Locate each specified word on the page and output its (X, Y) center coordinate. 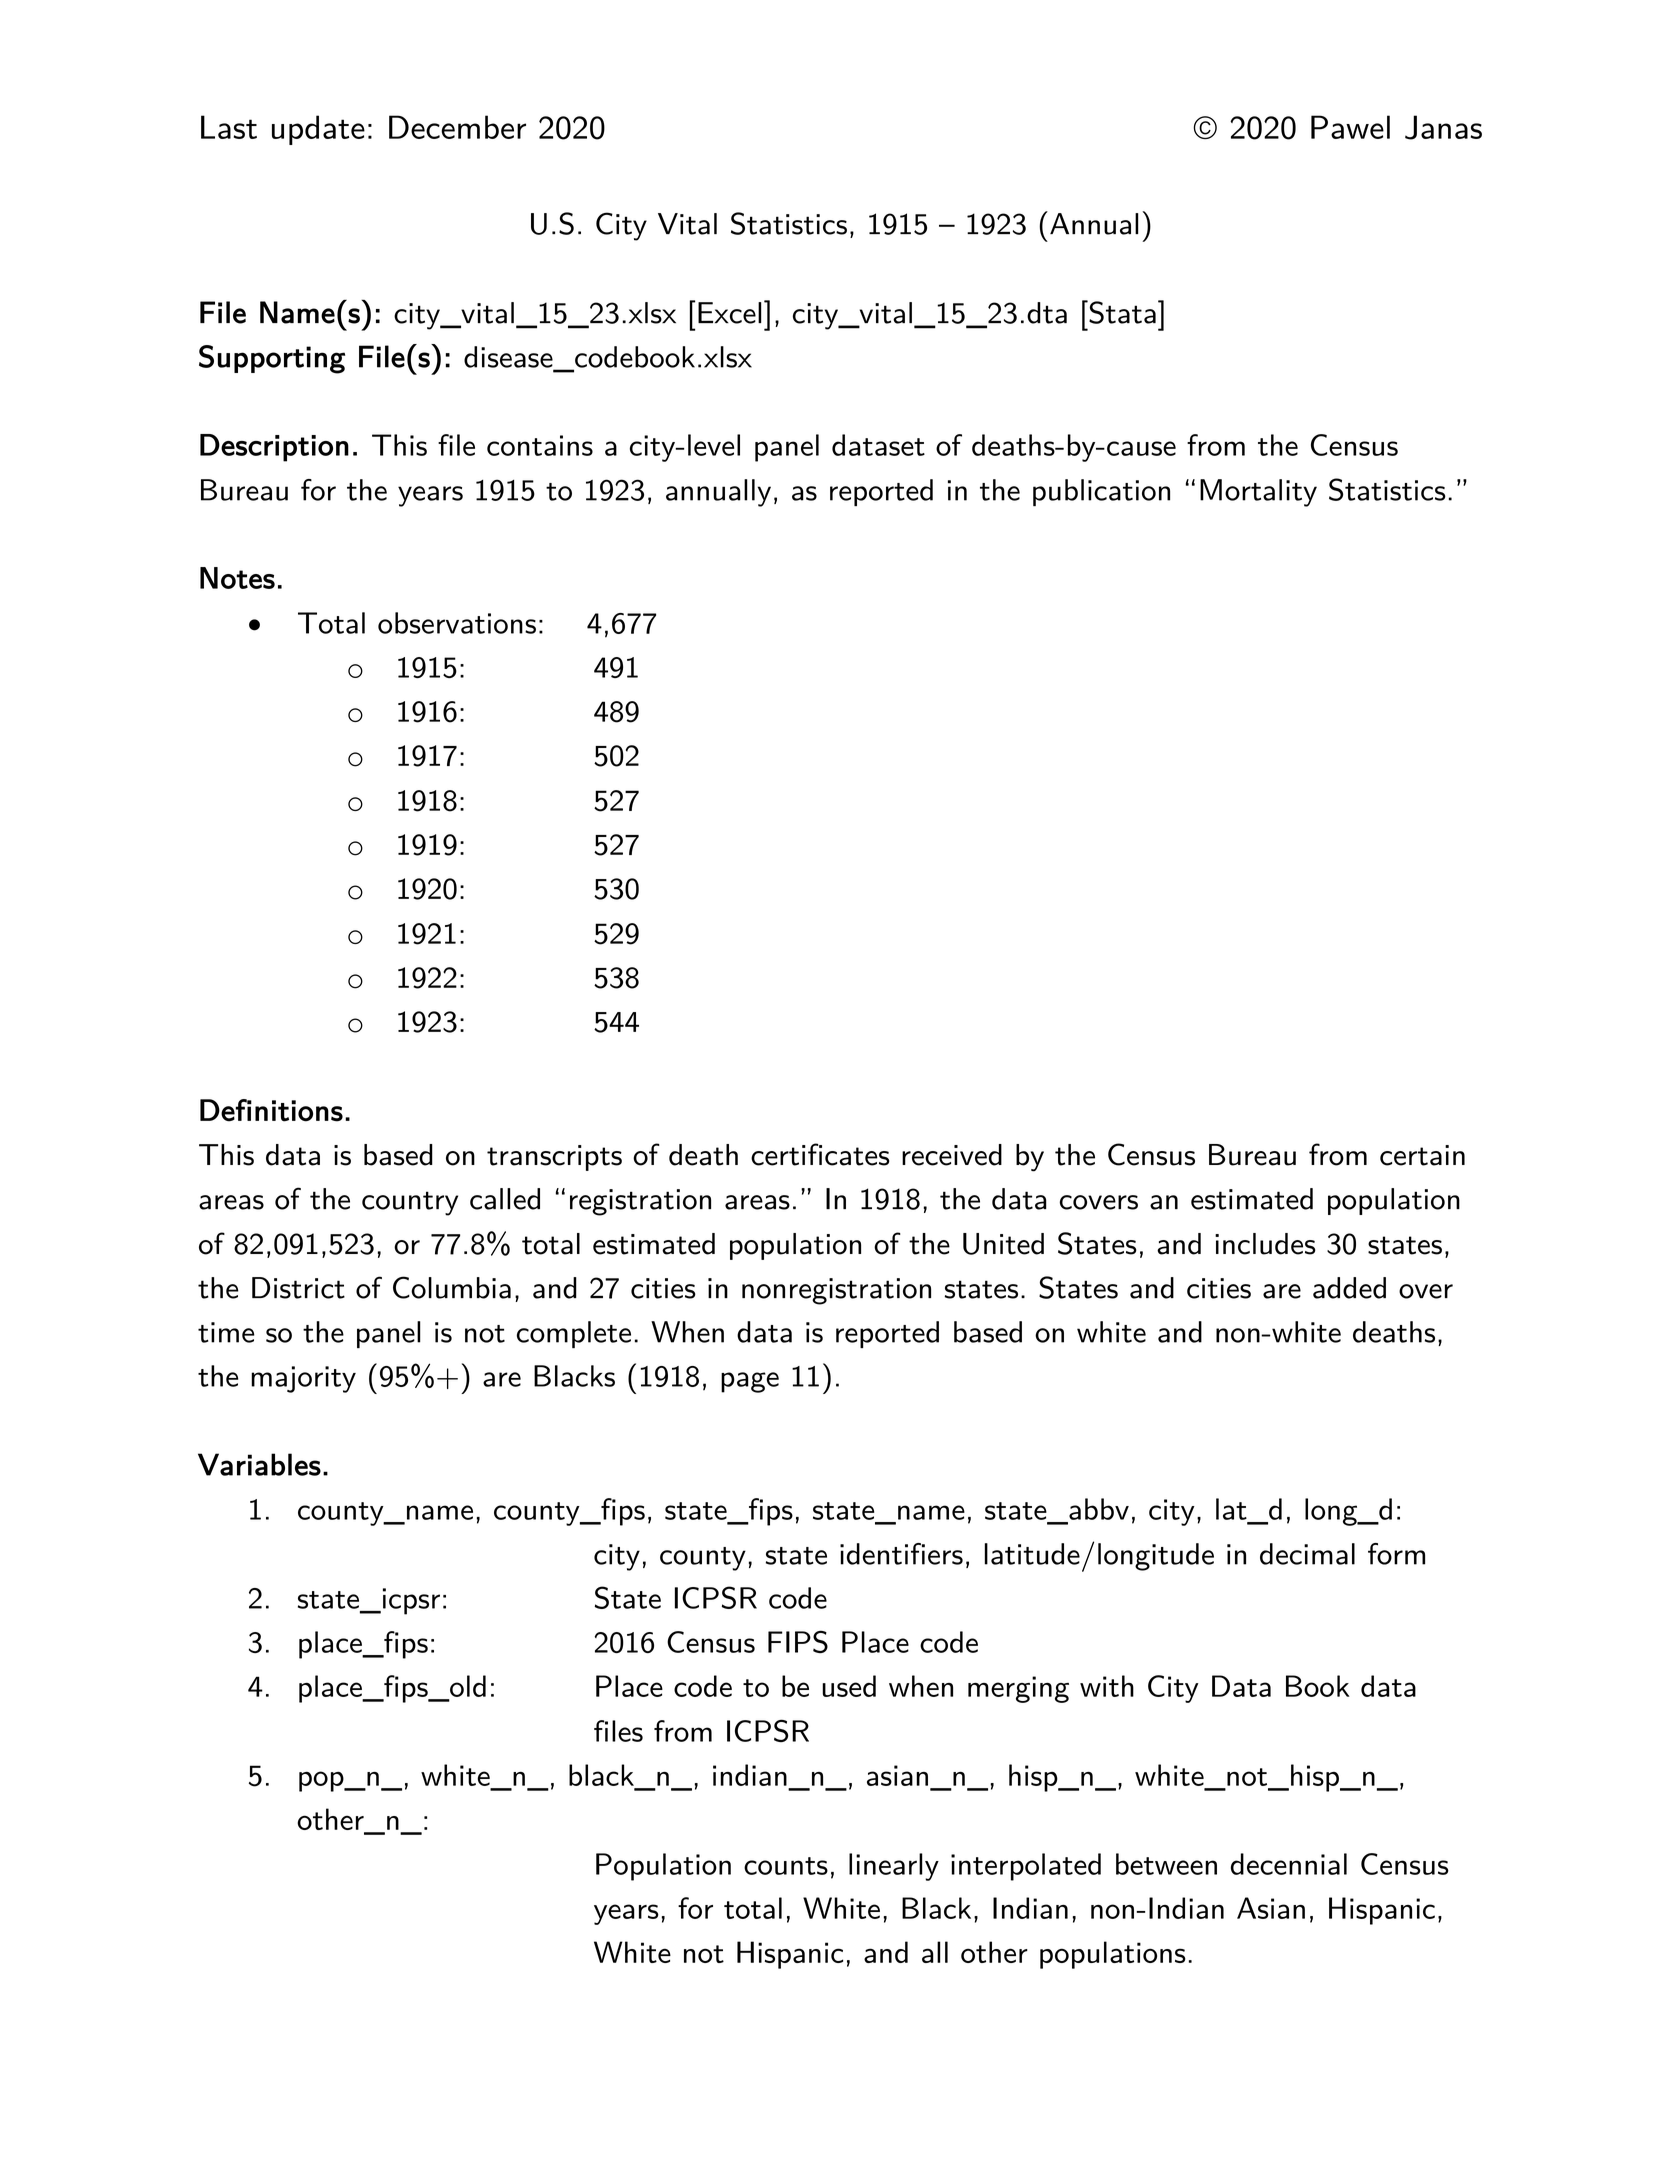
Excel (730, 313)
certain (1422, 1155)
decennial (1289, 1864)
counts (786, 1866)
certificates (820, 1154)
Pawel (1350, 127)
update (318, 130)
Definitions (271, 1110)
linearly (894, 1867)
